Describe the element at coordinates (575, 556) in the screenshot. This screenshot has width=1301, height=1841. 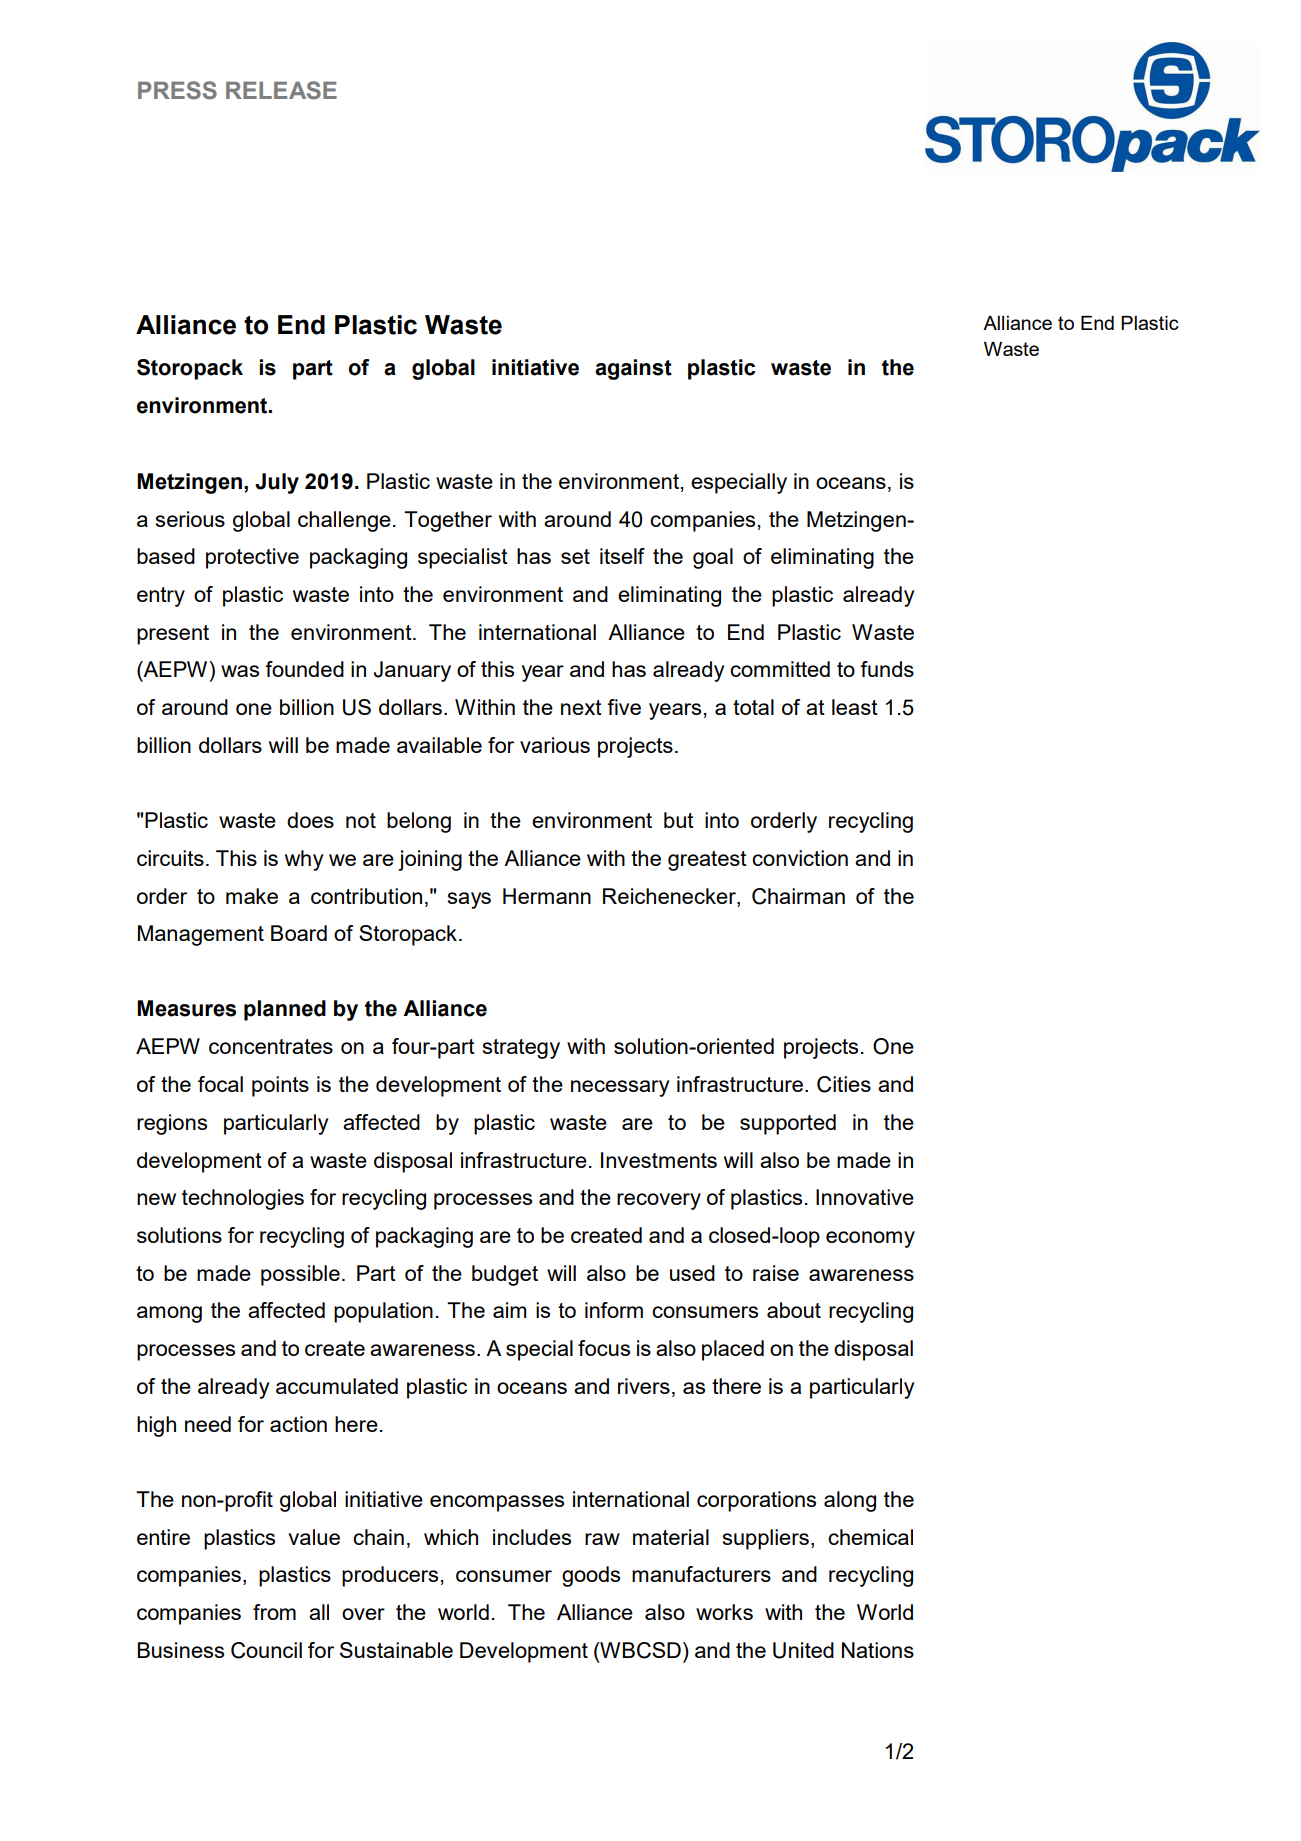
I see `set` at that location.
